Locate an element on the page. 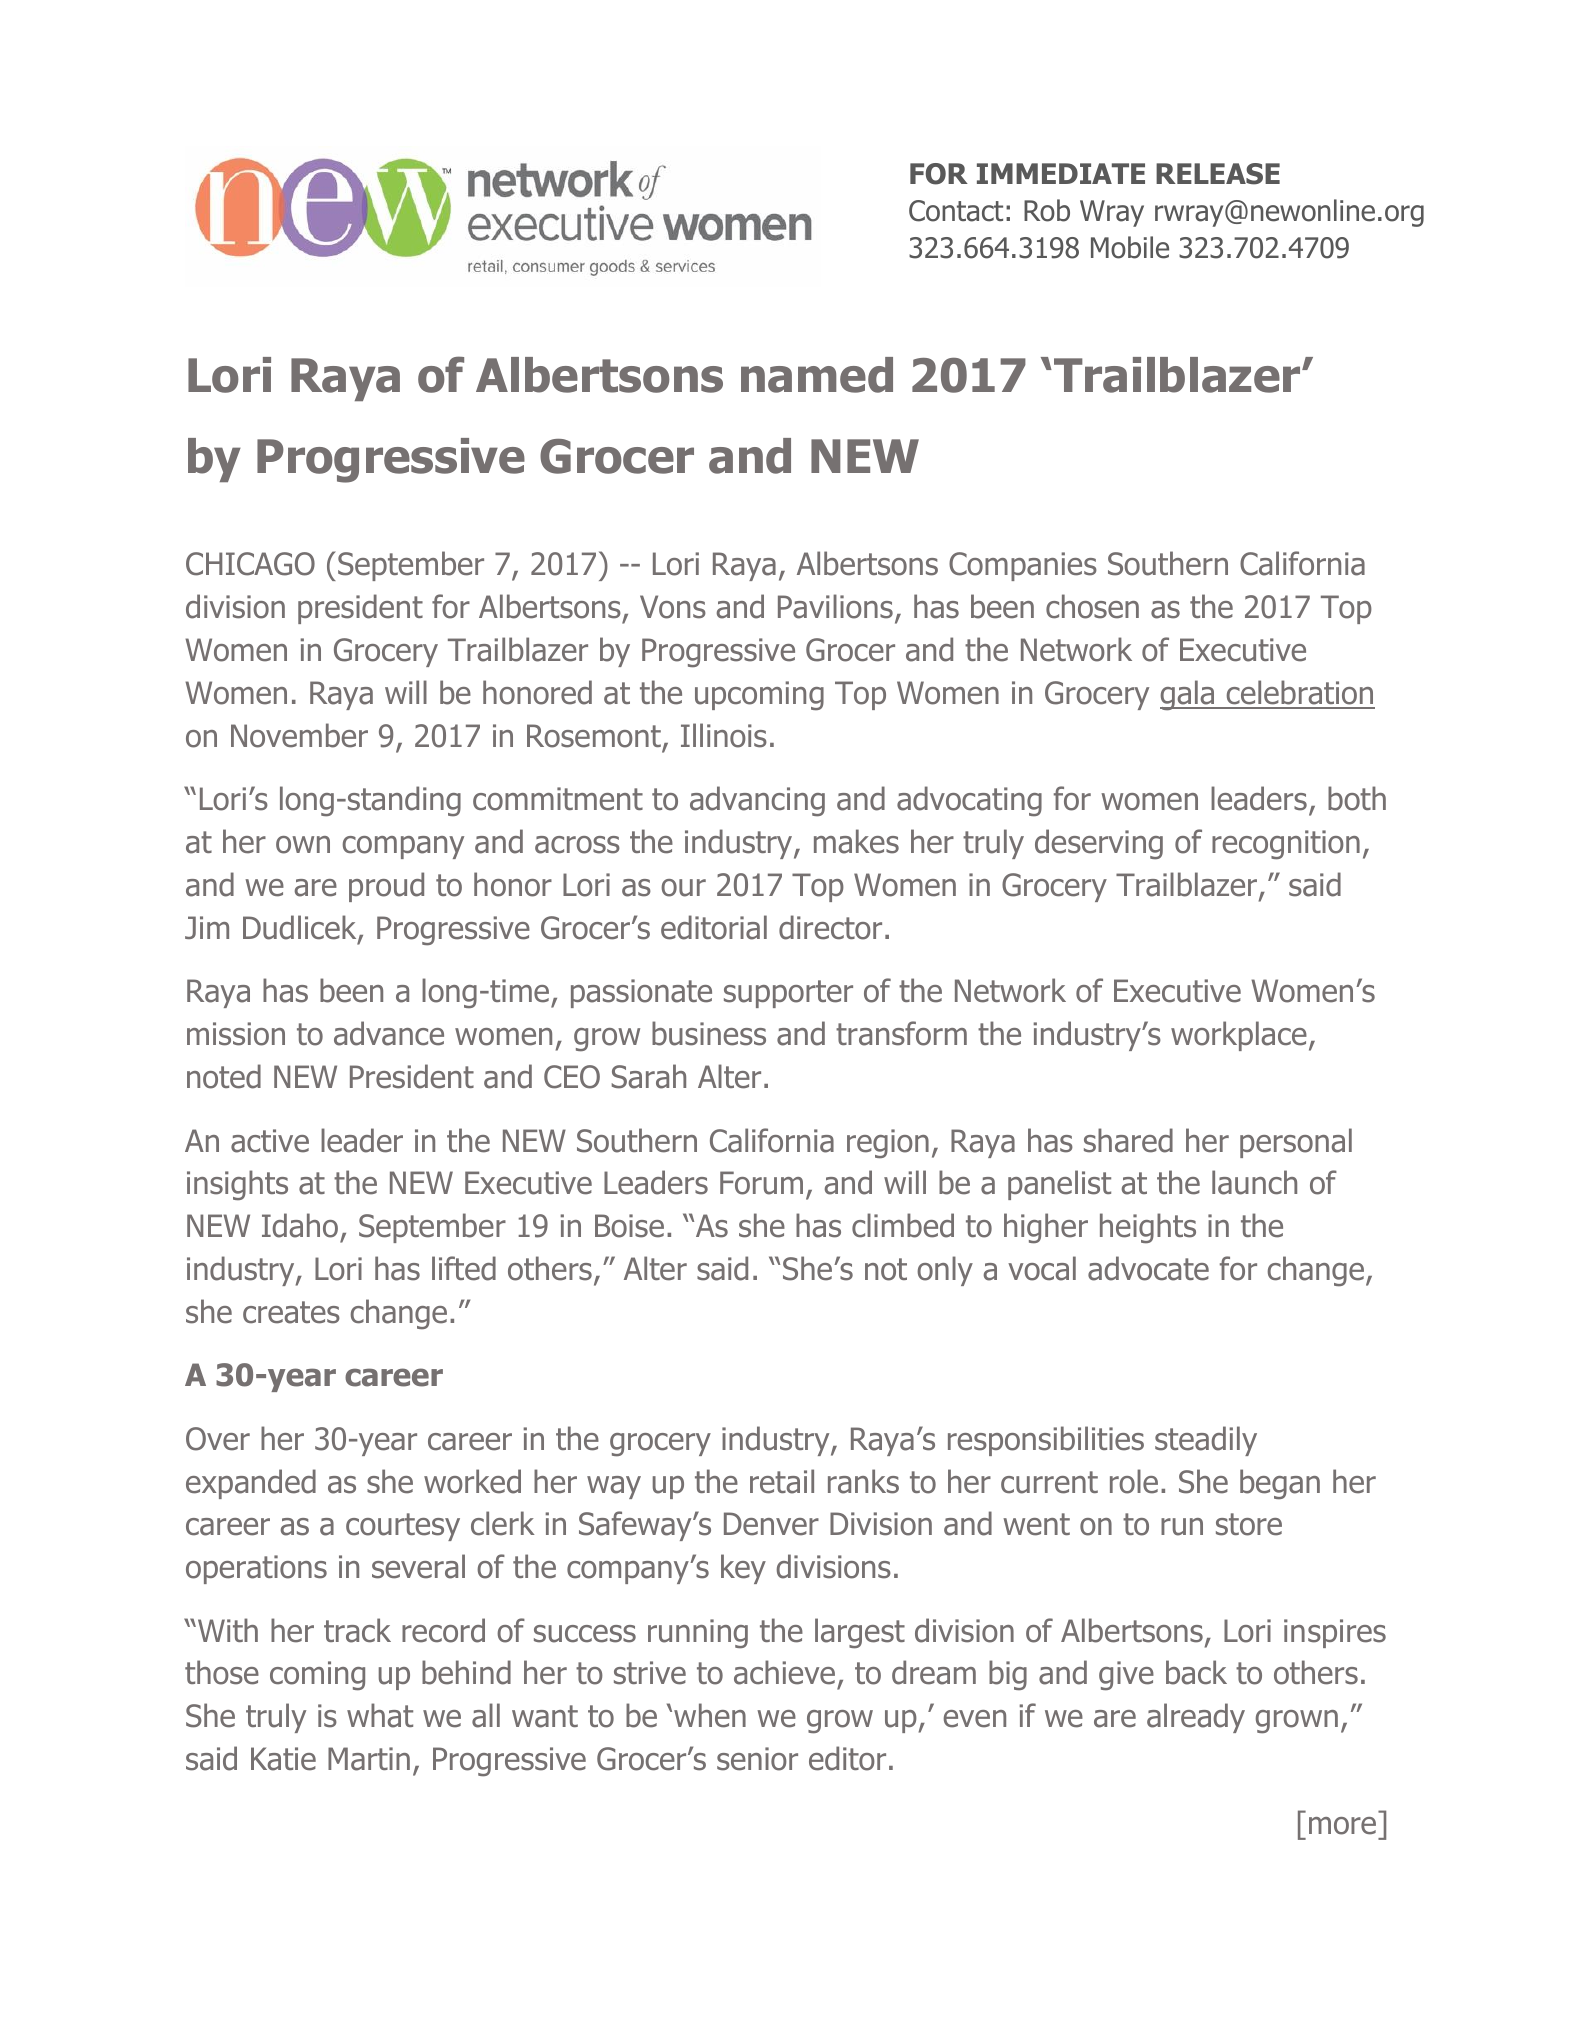 This page has height=2037, width=1574. already is located at coordinates (1196, 1718).
